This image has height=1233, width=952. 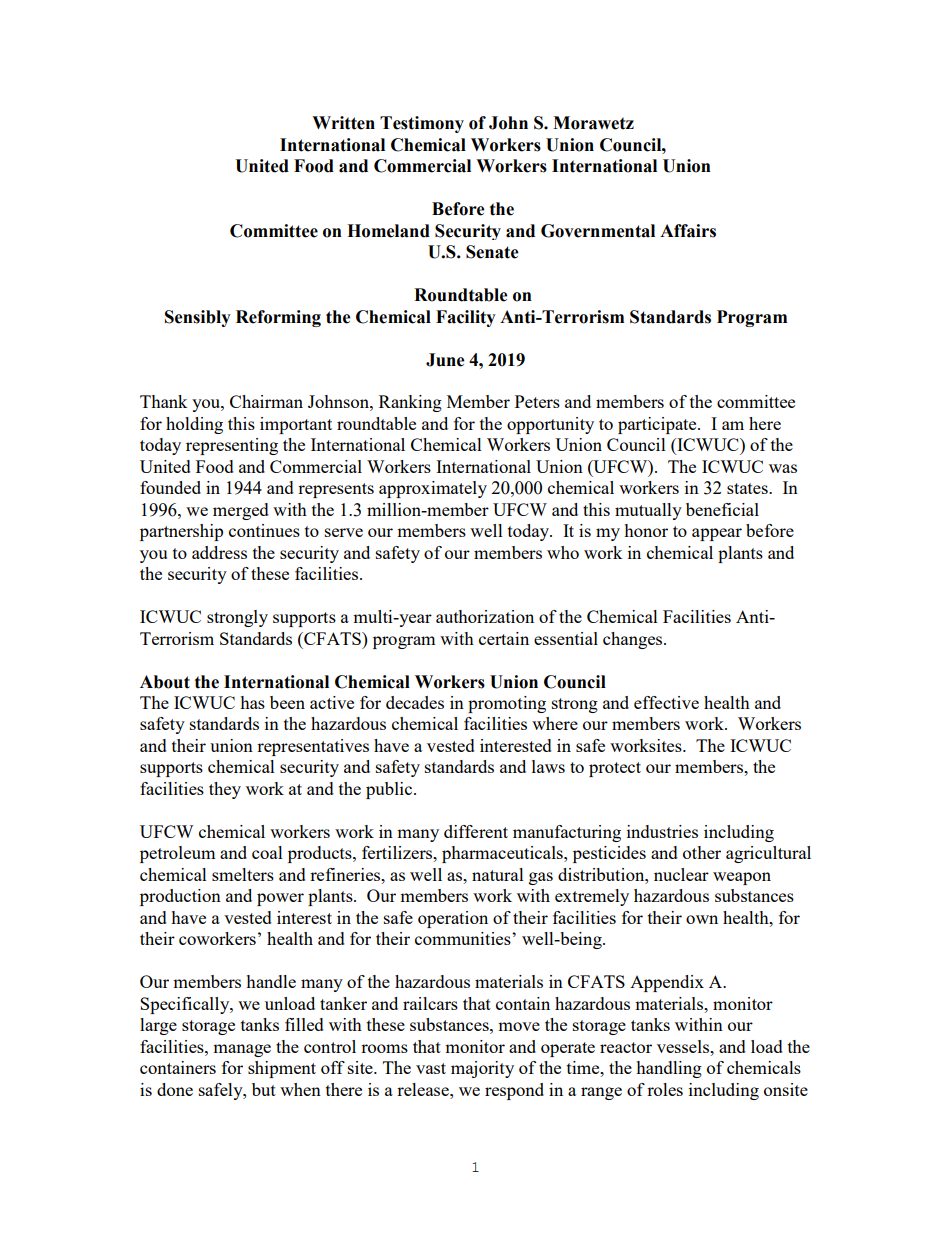 What do you see at coordinates (219, 552) in the image?
I see `address` at bounding box center [219, 552].
